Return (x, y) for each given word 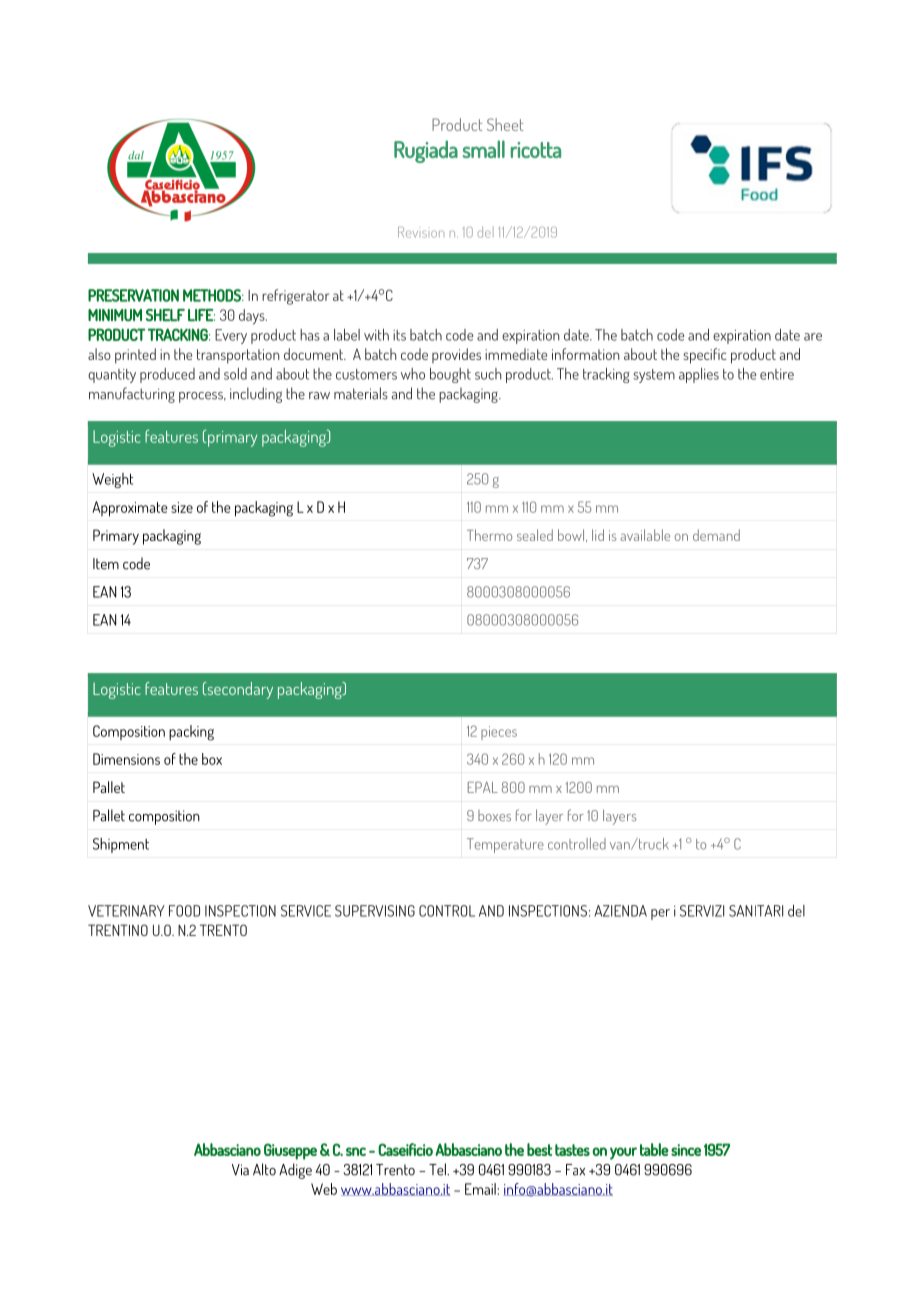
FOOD (184, 911)
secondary (239, 690)
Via (240, 1170)
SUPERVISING (375, 911)
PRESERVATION (133, 295)
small (484, 149)
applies (699, 375)
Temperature (505, 845)
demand (716, 535)
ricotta (536, 150)
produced (167, 375)
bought (450, 375)
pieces (499, 733)
